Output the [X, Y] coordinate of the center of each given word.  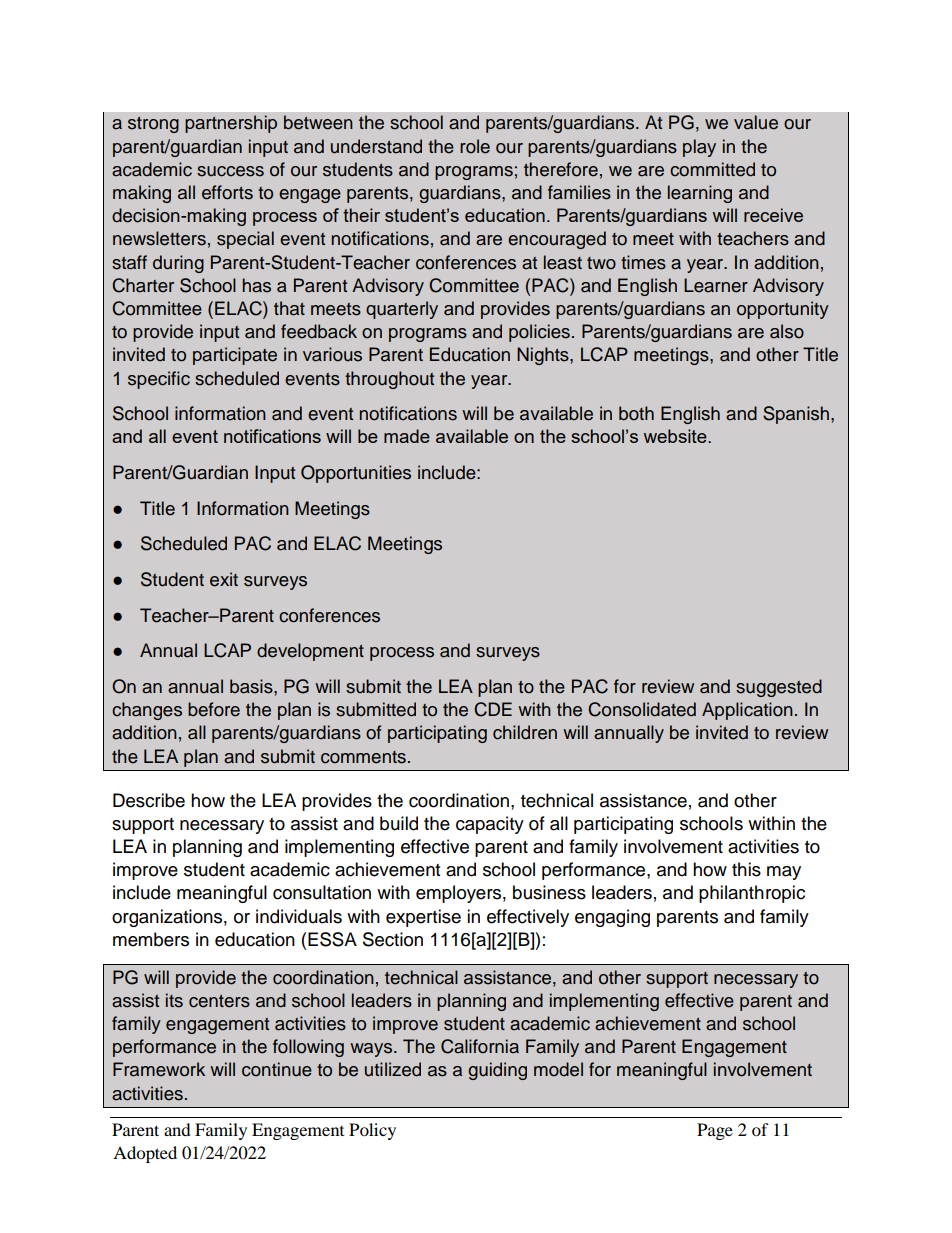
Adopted [145, 1154]
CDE [493, 709]
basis [252, 686]
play [699, 148]
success [230, 171]
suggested [779, 688]
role [475, 146]
